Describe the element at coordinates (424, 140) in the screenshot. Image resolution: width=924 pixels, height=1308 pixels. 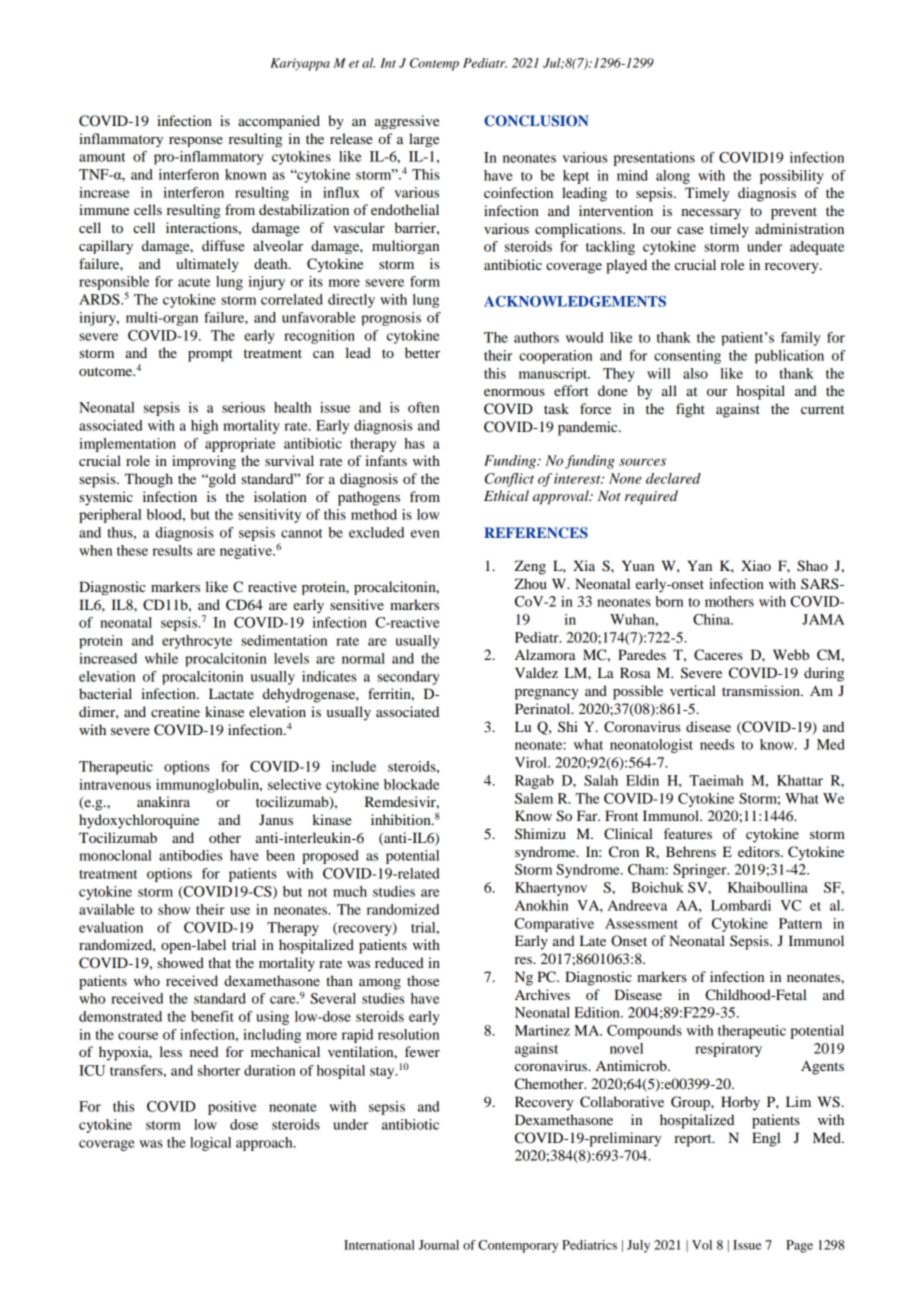
I see `large` at that location.
